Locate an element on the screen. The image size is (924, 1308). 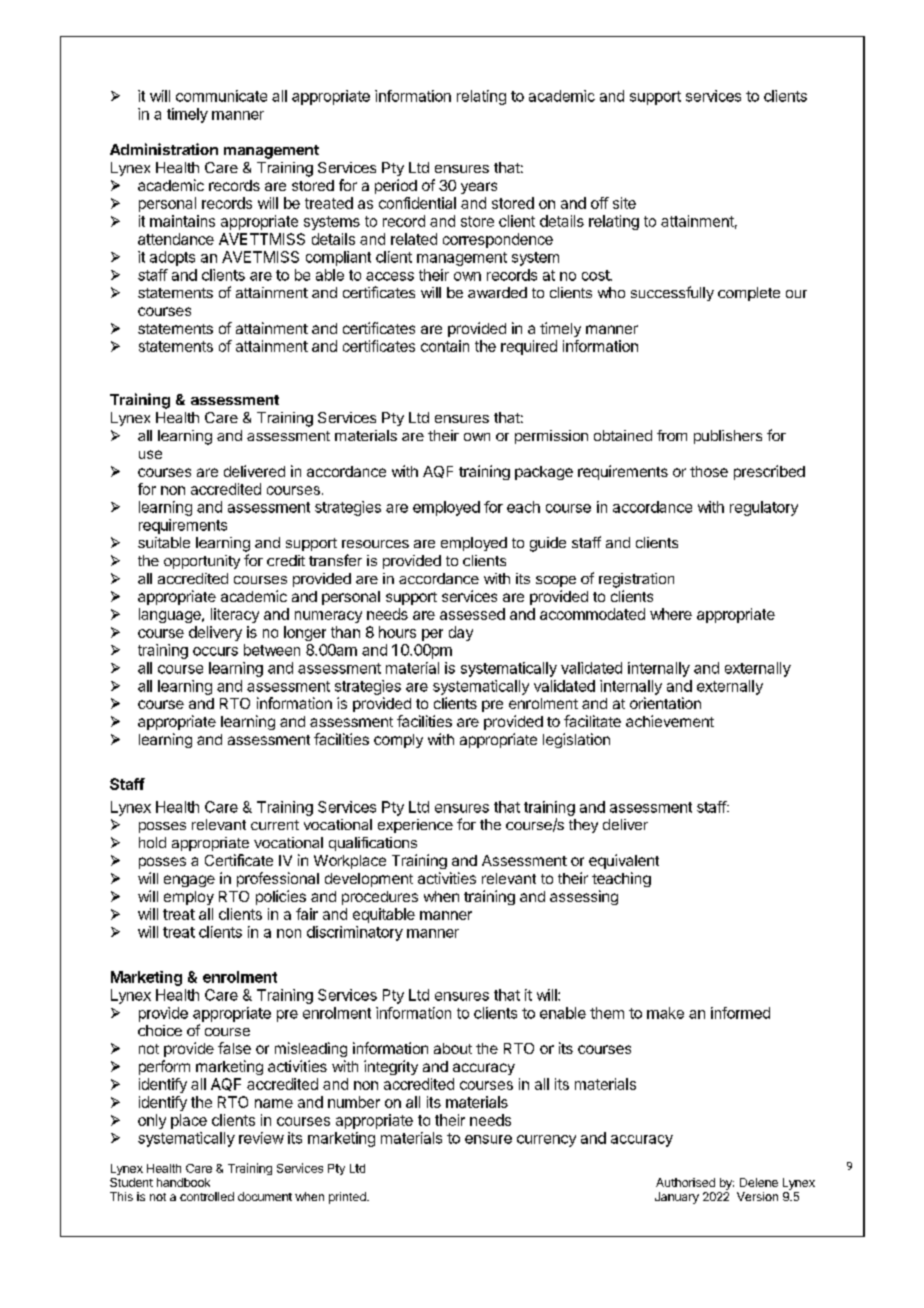
contain is located at coordinates (445, 346).
